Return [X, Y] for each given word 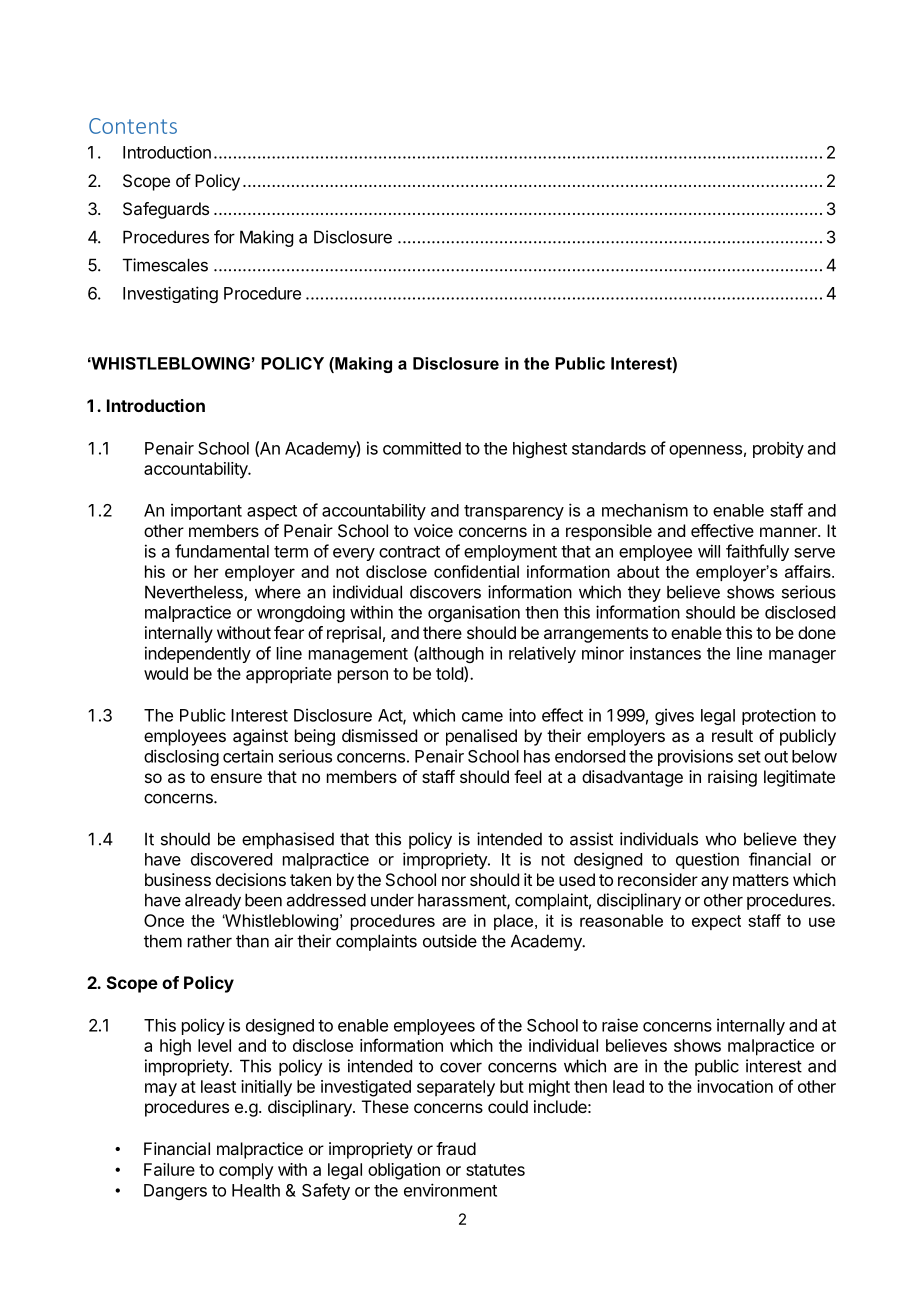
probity [778, 449]
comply [246, 1171]
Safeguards [166, 210]
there [442, 632]
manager [802, 656]
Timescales [165, 265]
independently [198, 654]
